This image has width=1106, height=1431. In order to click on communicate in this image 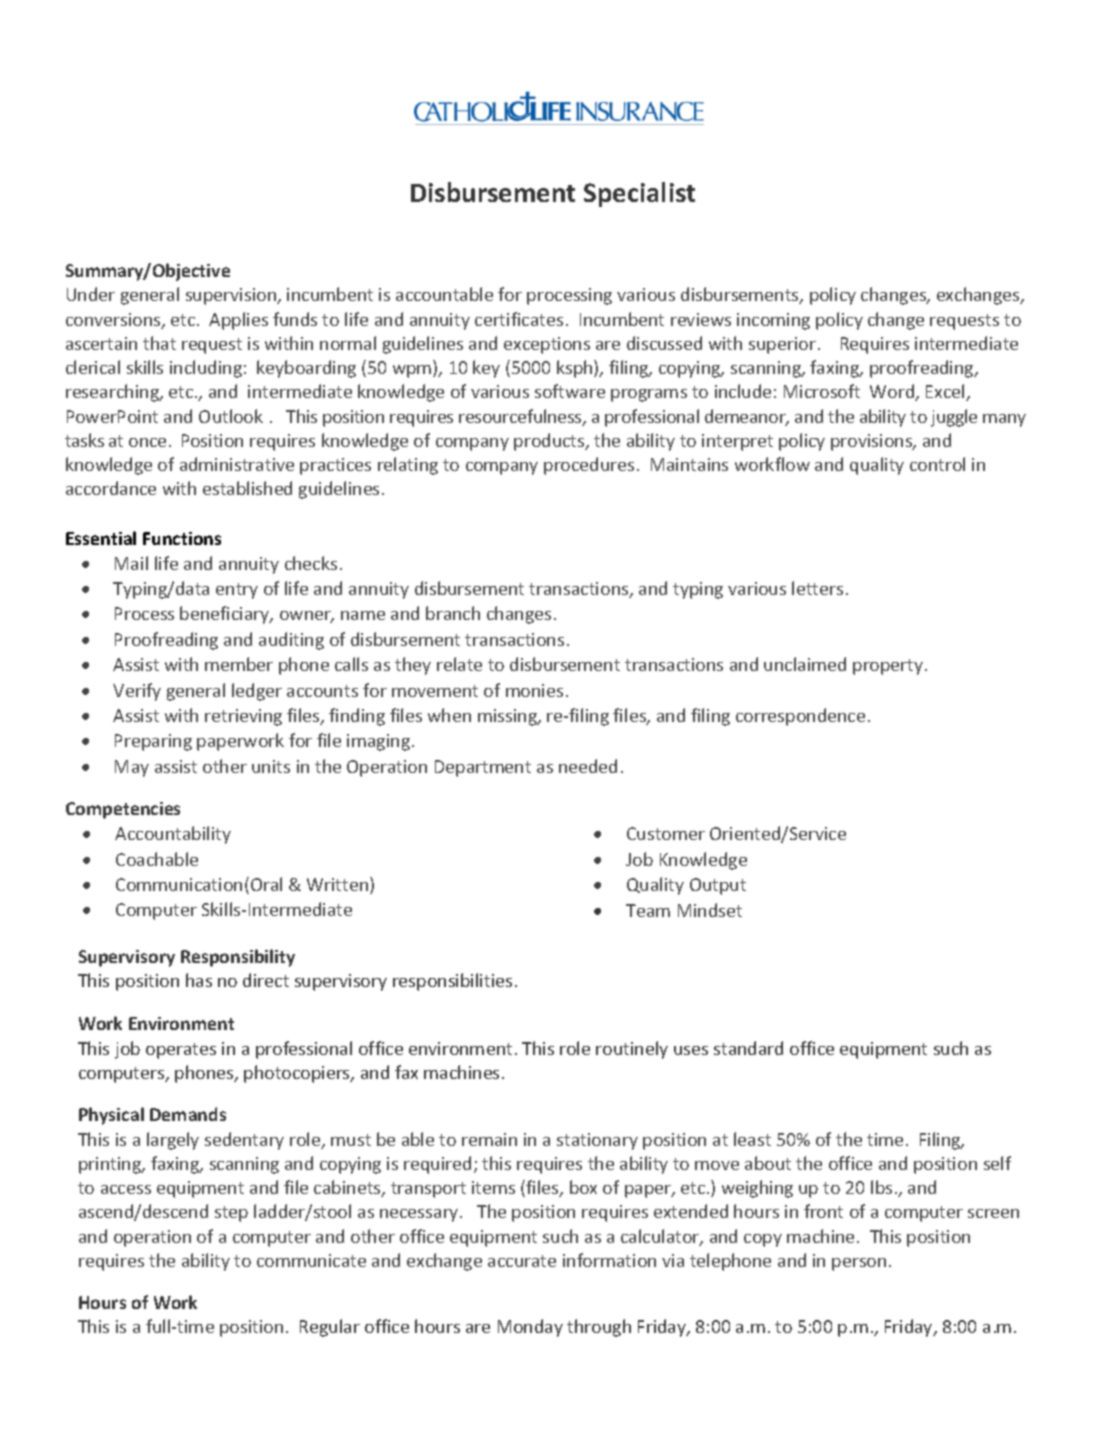, I will do `click(311, 1260)`.
